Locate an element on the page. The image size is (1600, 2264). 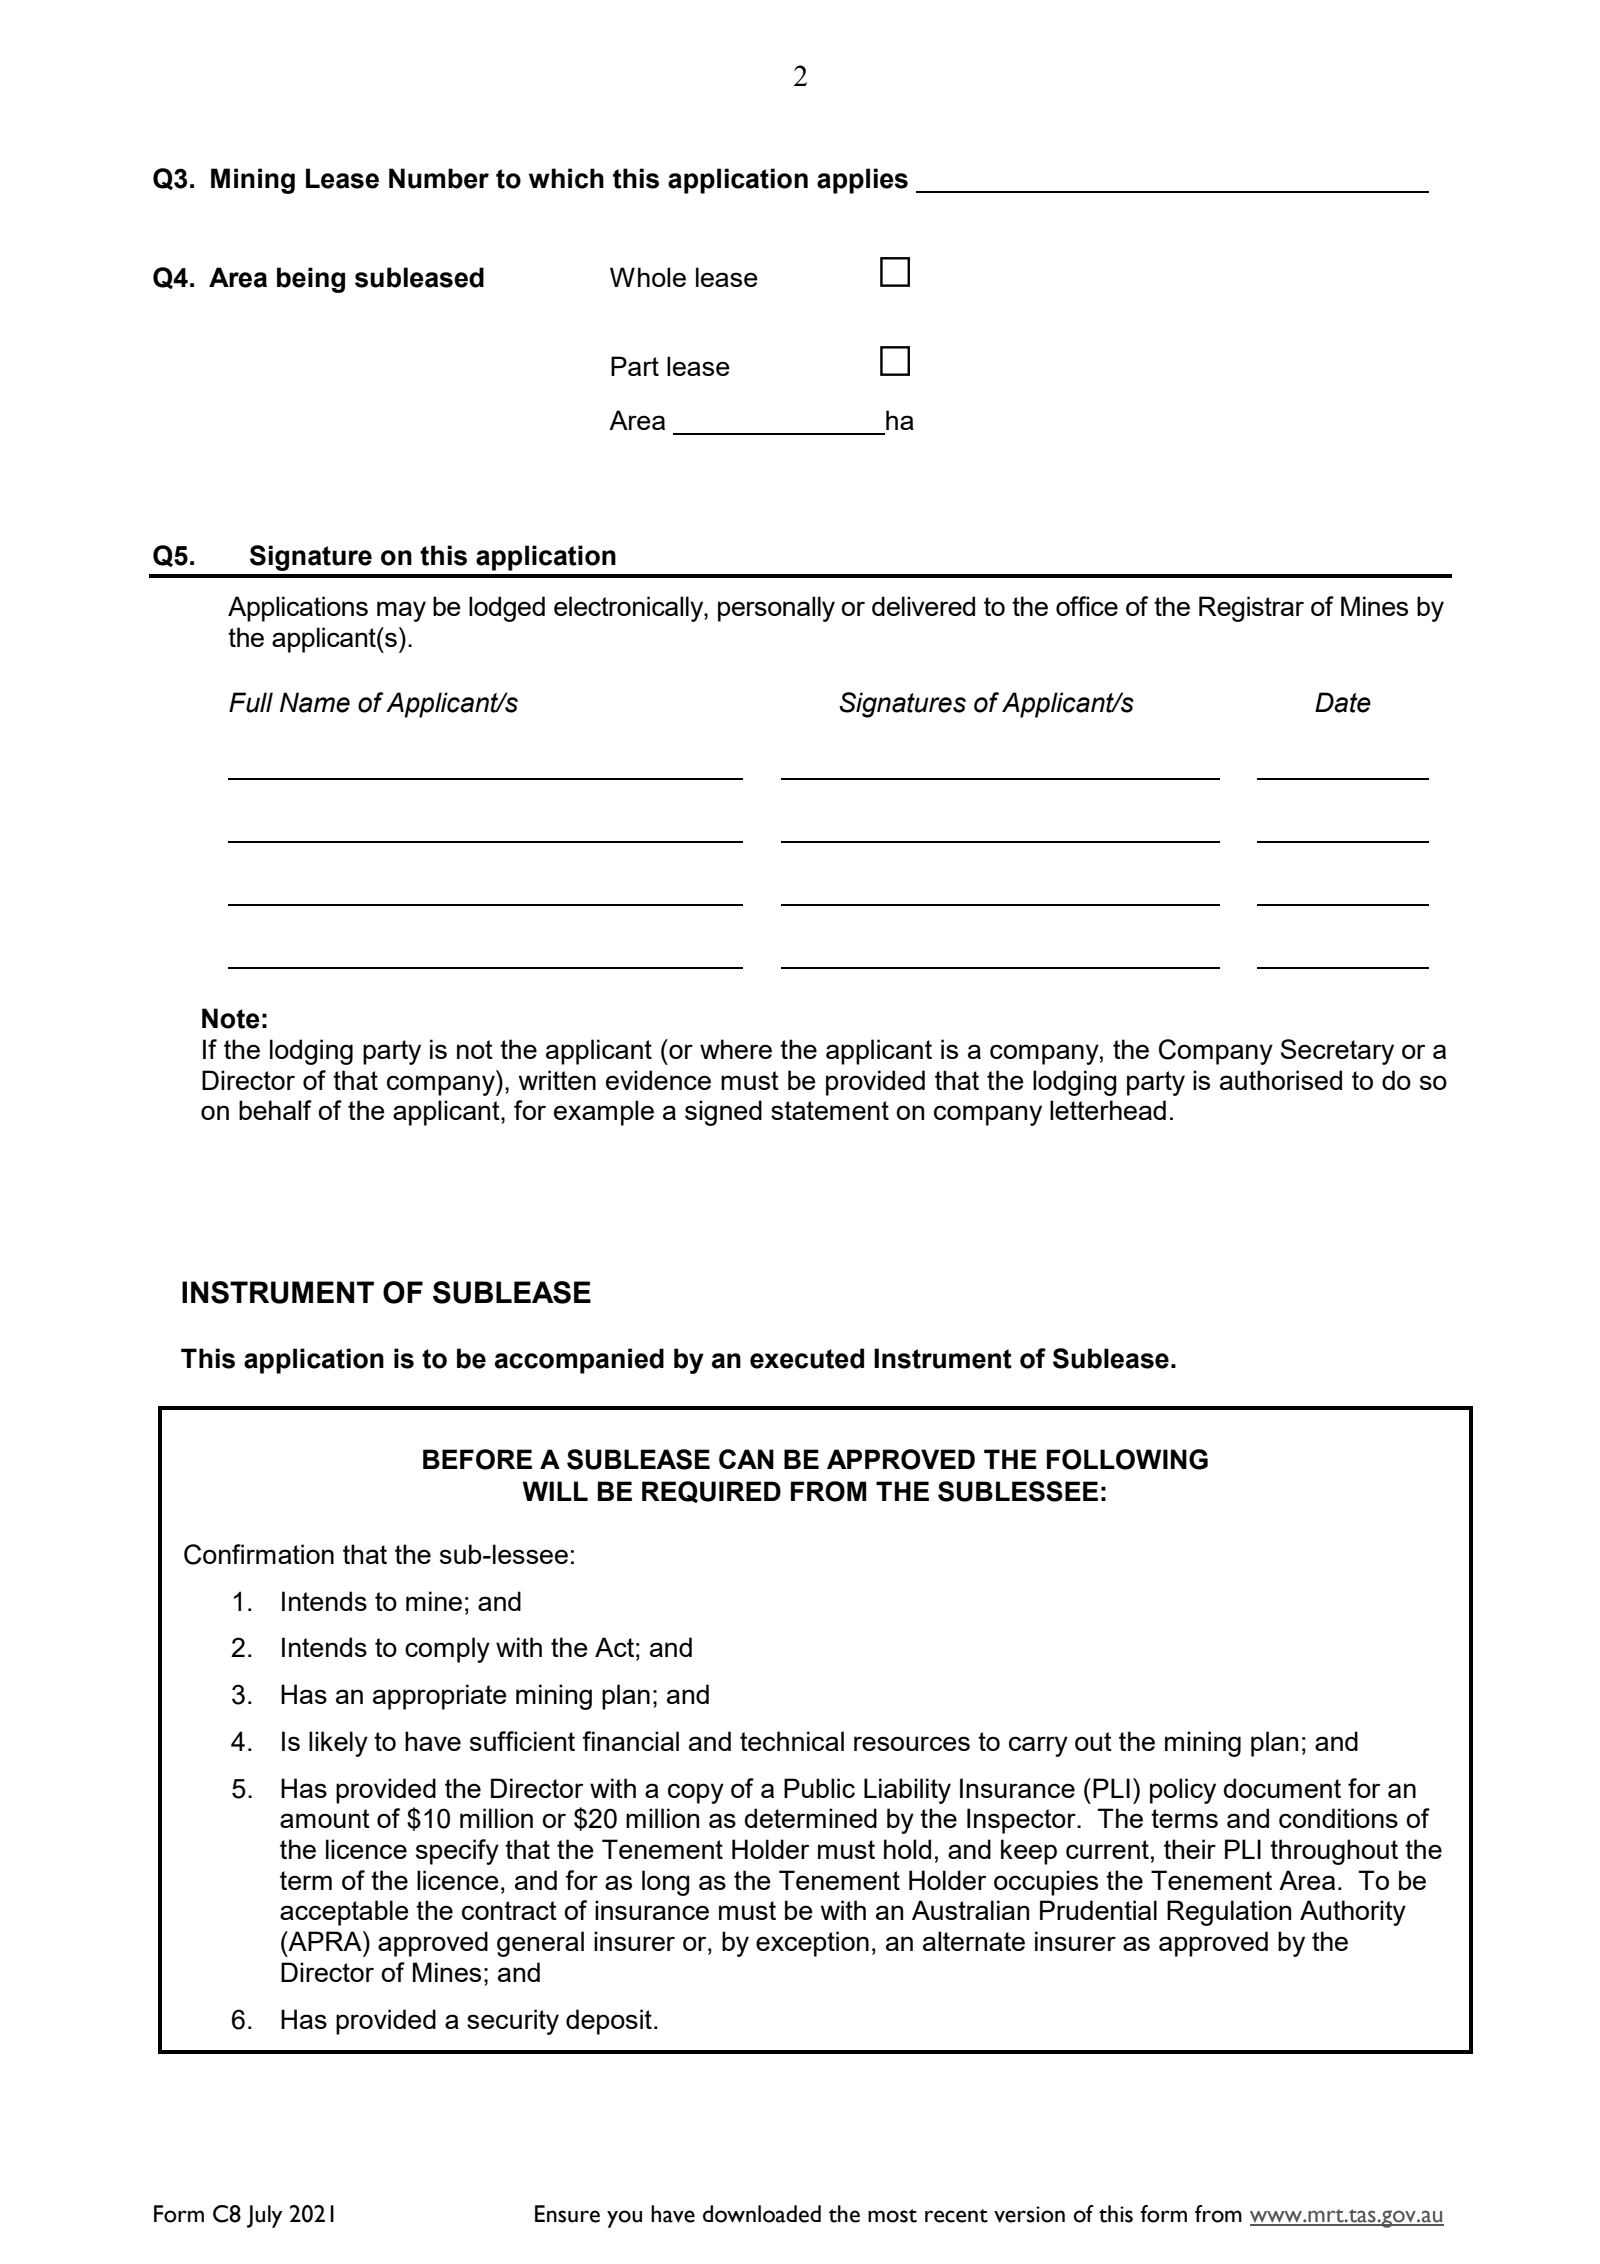
statement is located at coordinates (830, 1110).
